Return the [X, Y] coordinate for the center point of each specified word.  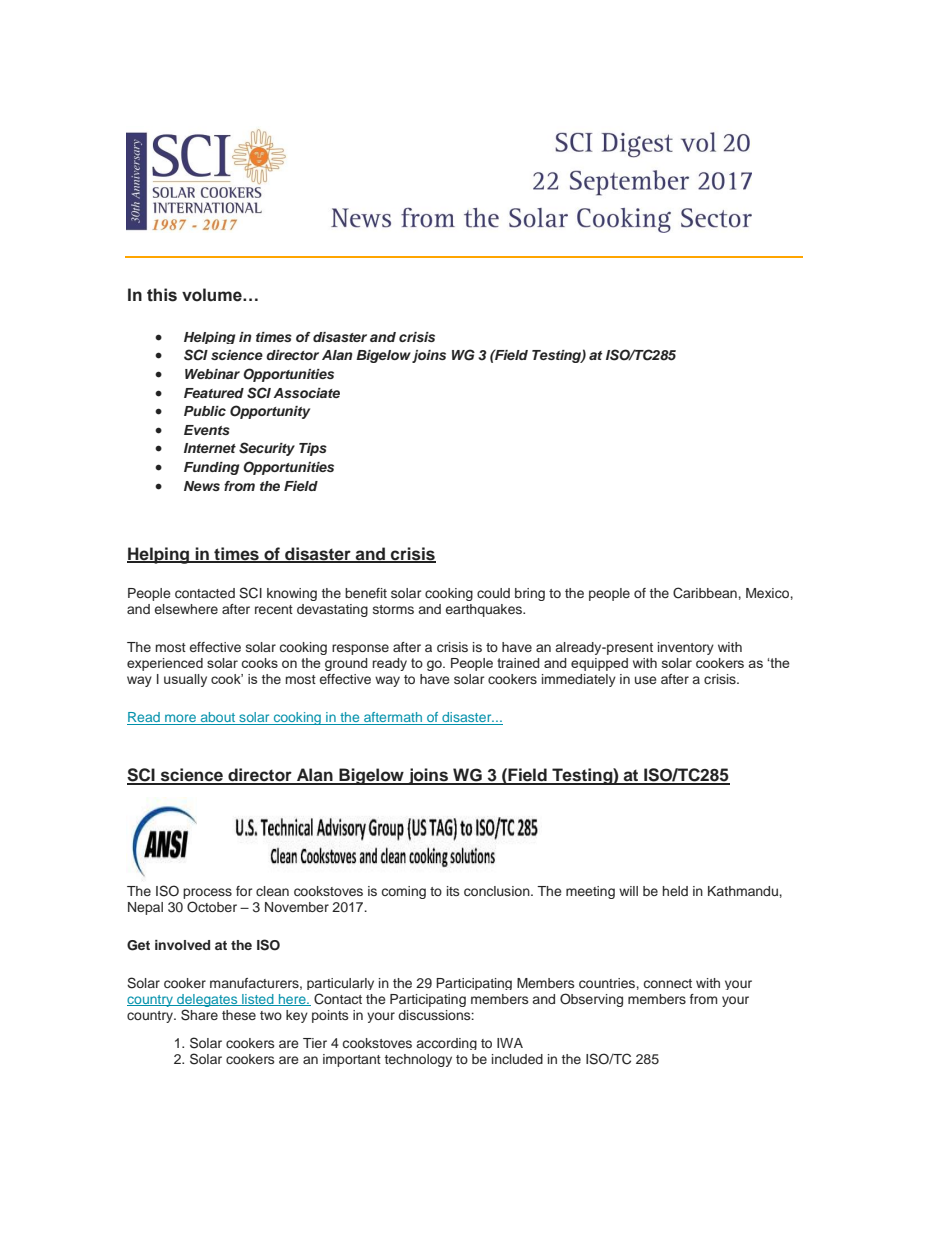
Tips [313, 449]
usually [185, 680]
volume [213, 295]
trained [518, 663]
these [239, 1015]
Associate [306, 393]
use [646, 680]
